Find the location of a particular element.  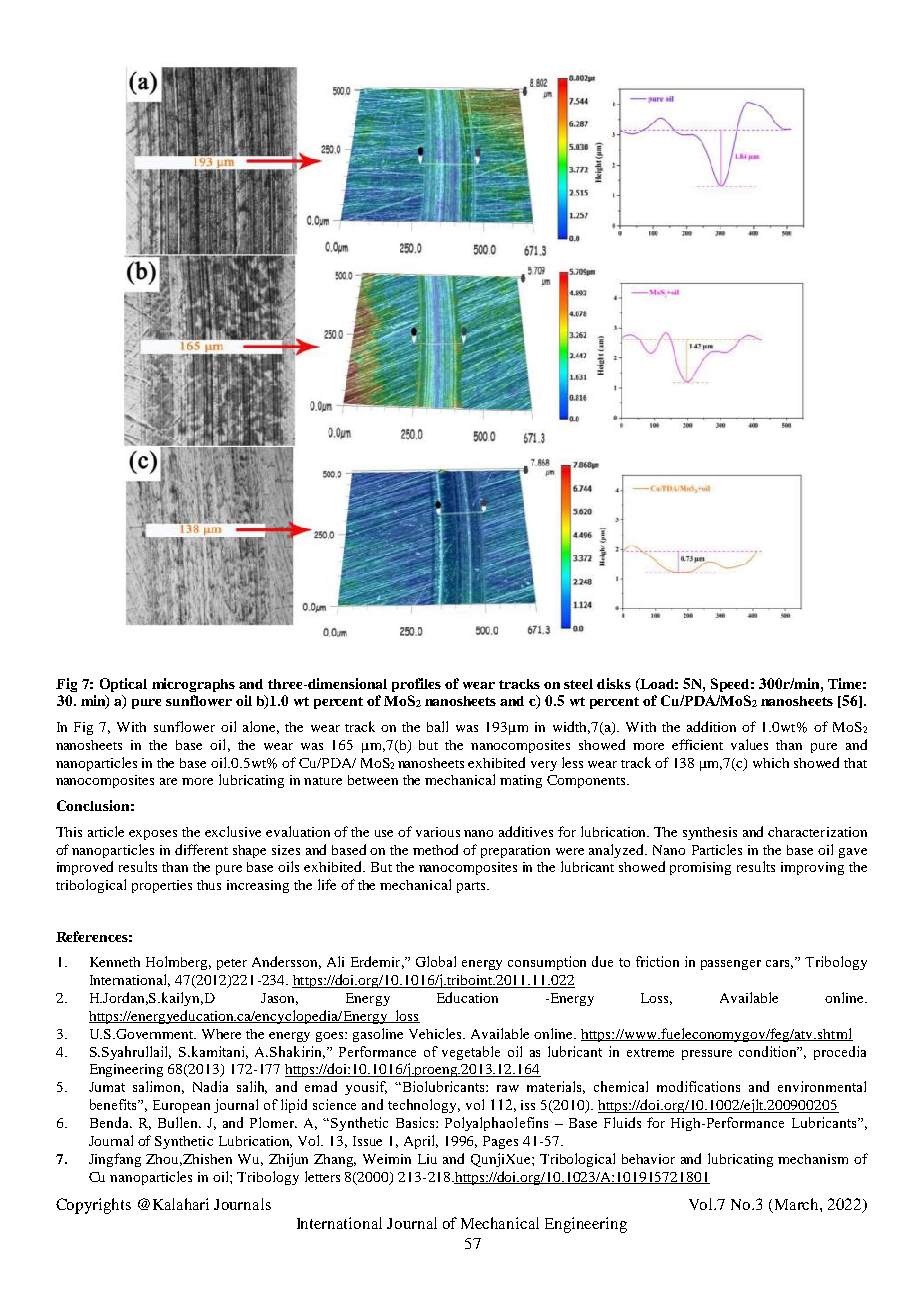

addition is located at coordinates (711, 726).
